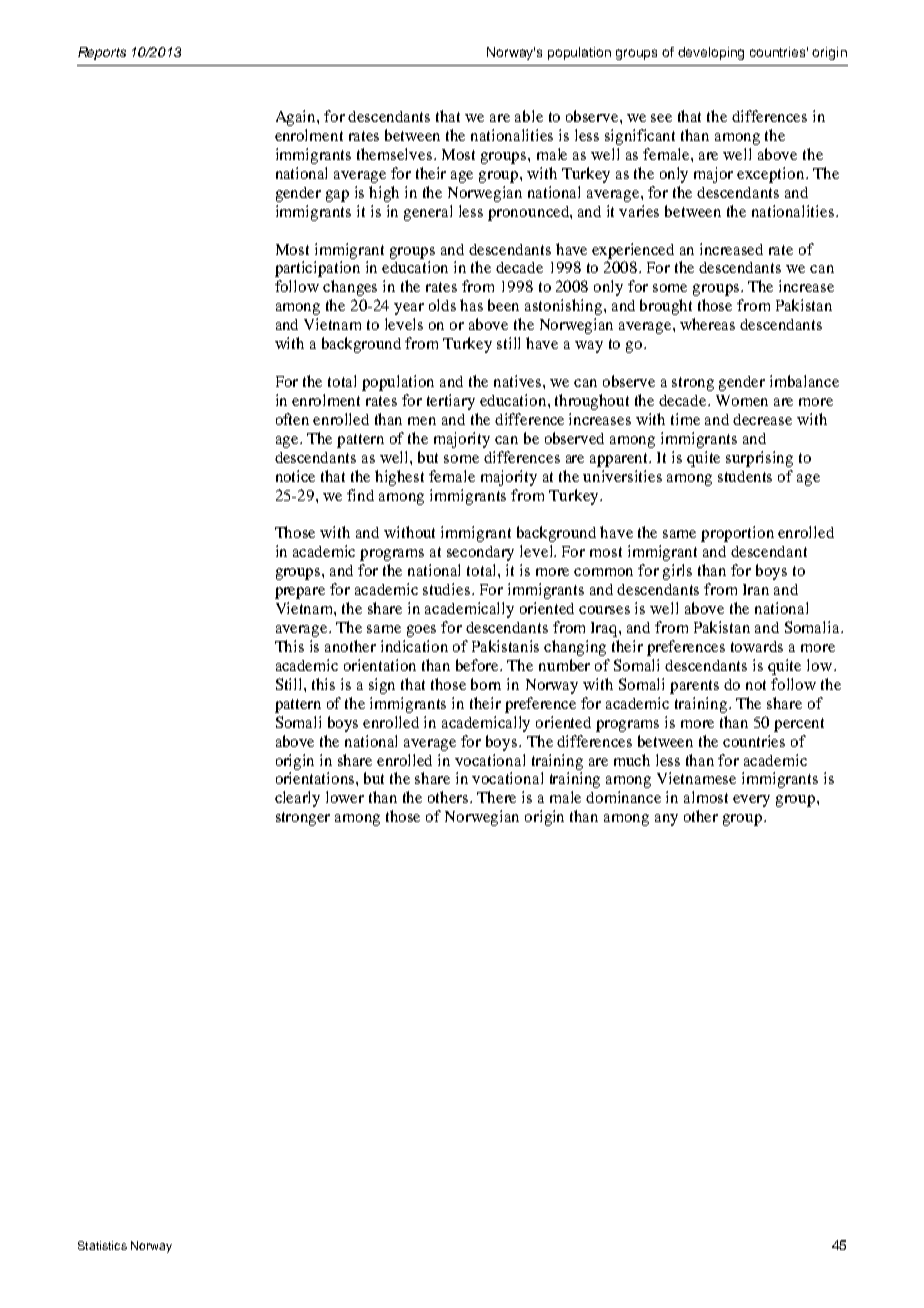 Image resolution: width=924 pixels, height=1308 pixels. Describe the element at coordinates (292, 419) in the page. I see `often` at that location.
